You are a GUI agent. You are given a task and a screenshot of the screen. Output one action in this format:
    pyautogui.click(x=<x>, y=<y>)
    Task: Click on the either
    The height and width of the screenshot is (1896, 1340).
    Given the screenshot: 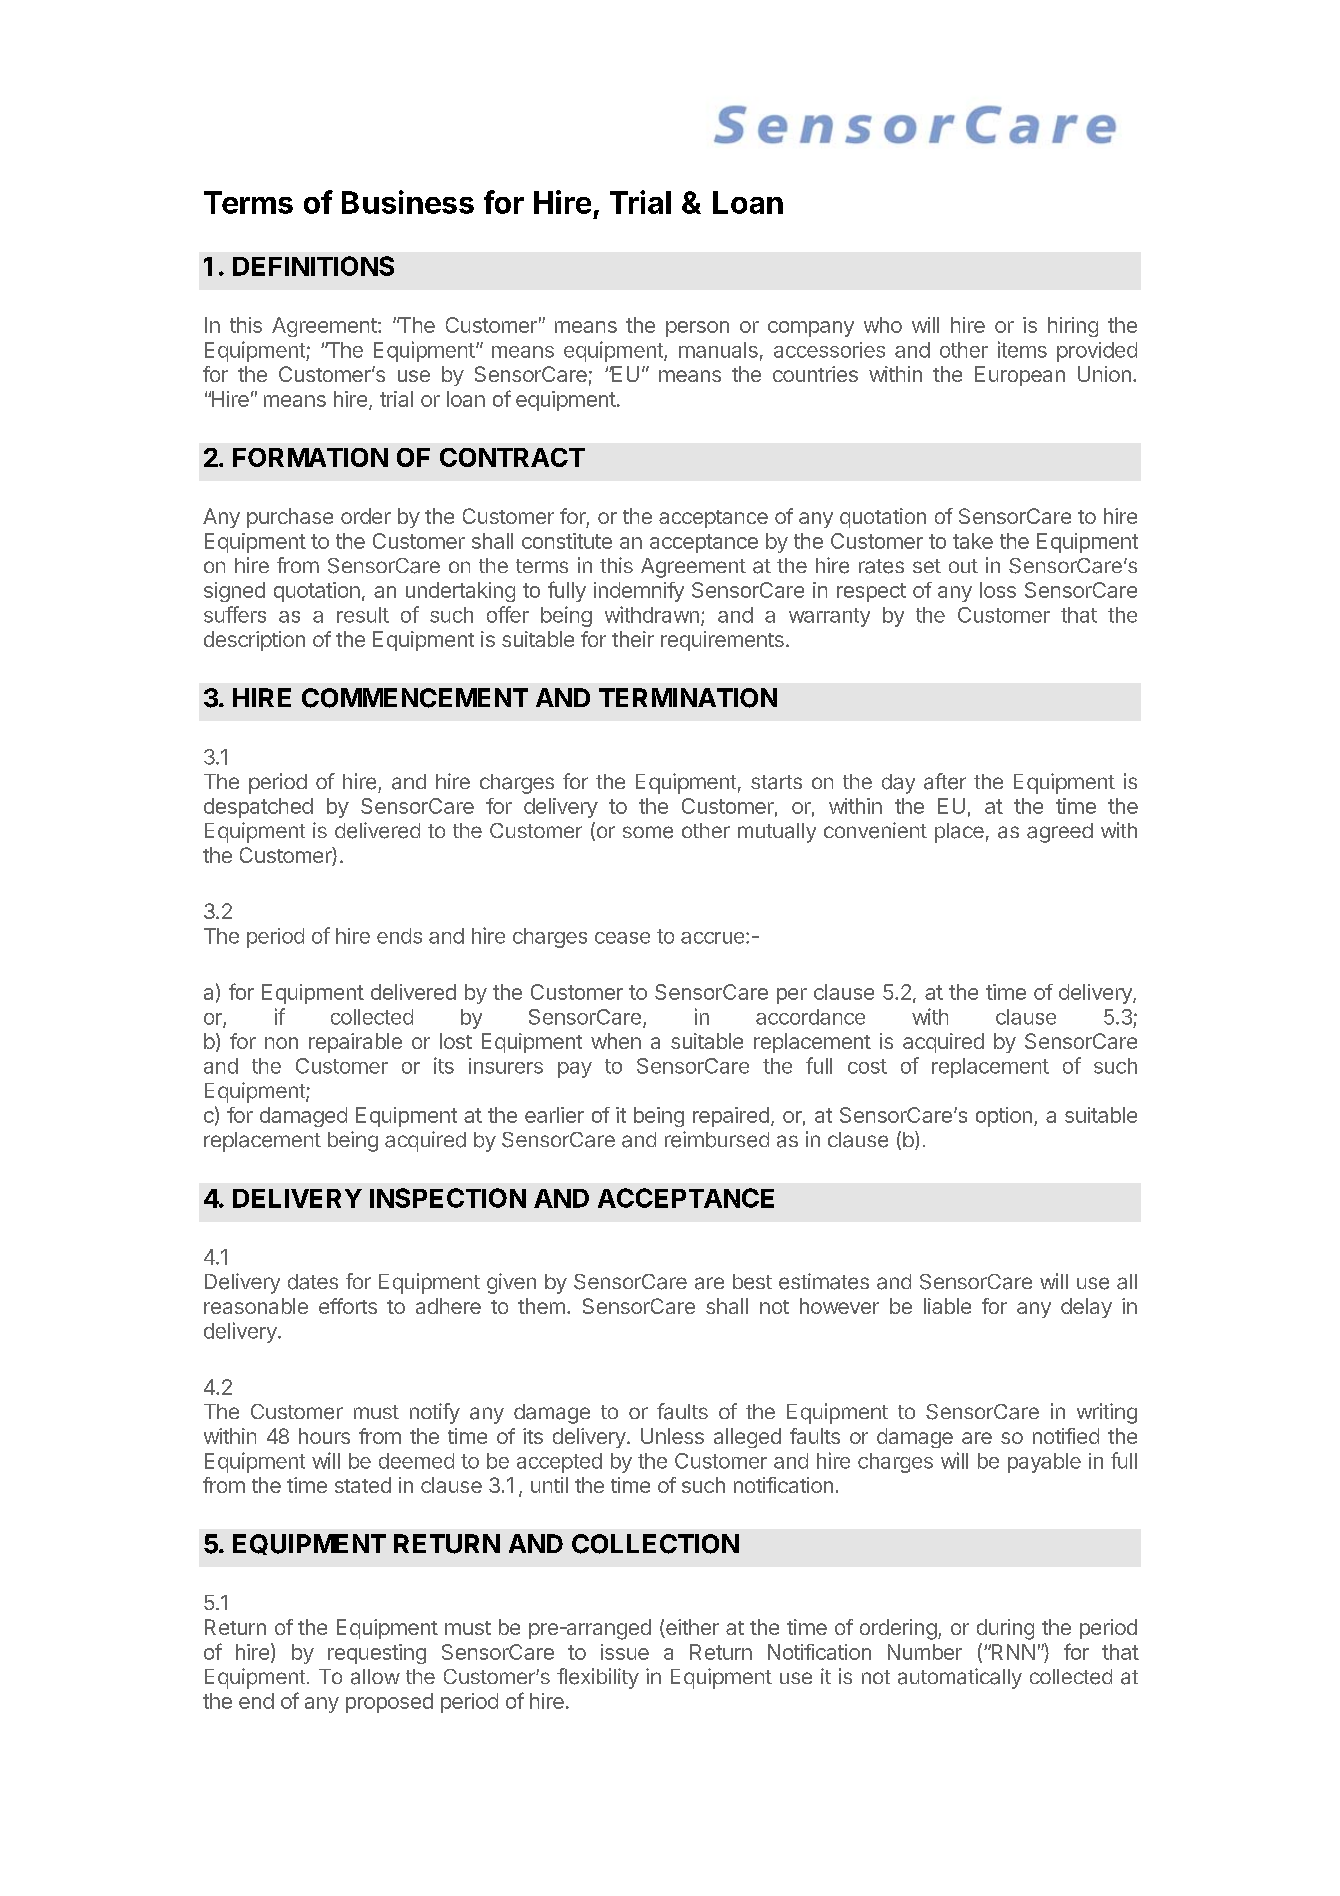 What is the action you would take?
    pyautogui.click(x=691, y=1628)
